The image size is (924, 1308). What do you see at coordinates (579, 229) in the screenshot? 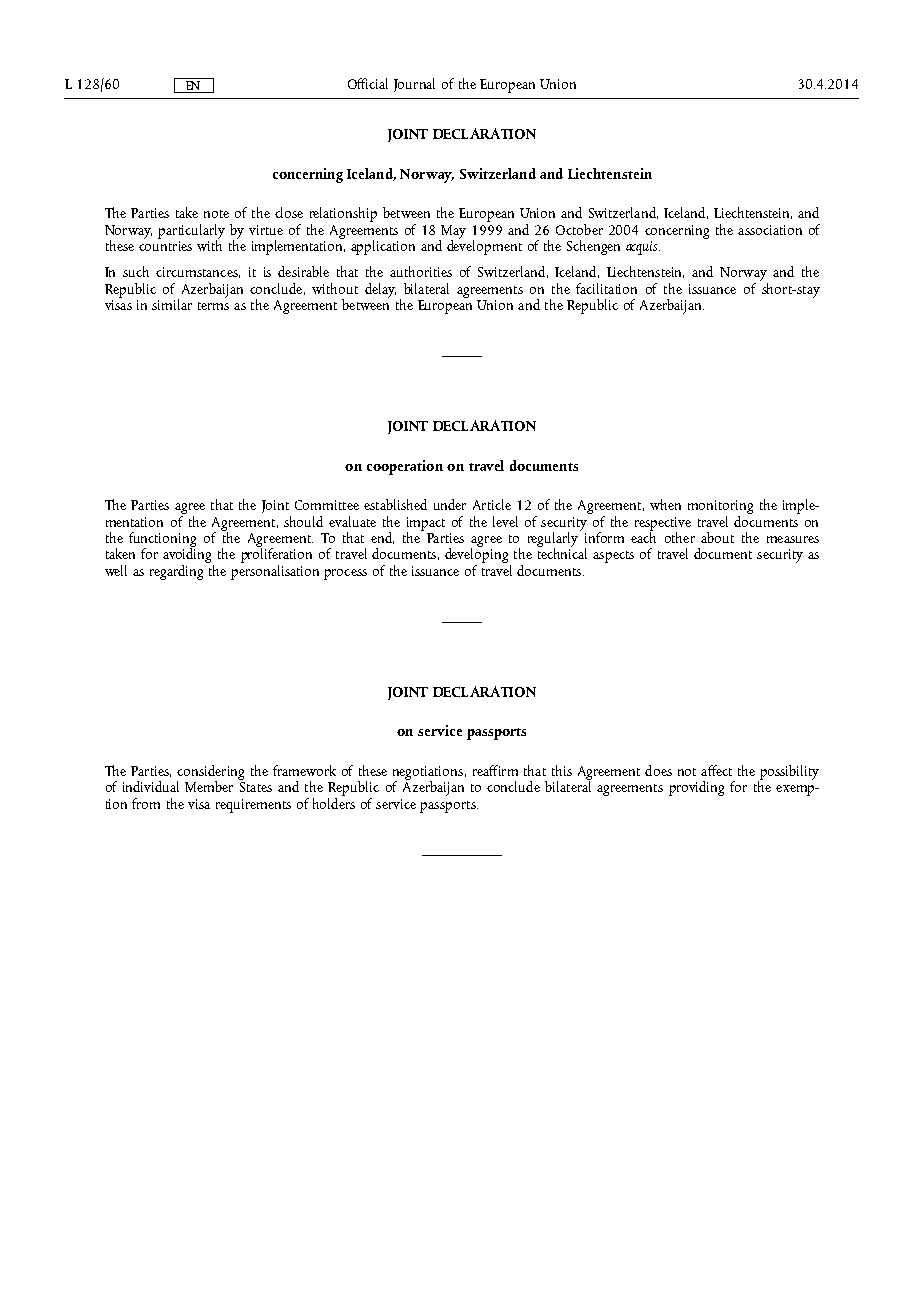
I see `October` at bounding box center [579, 229].
